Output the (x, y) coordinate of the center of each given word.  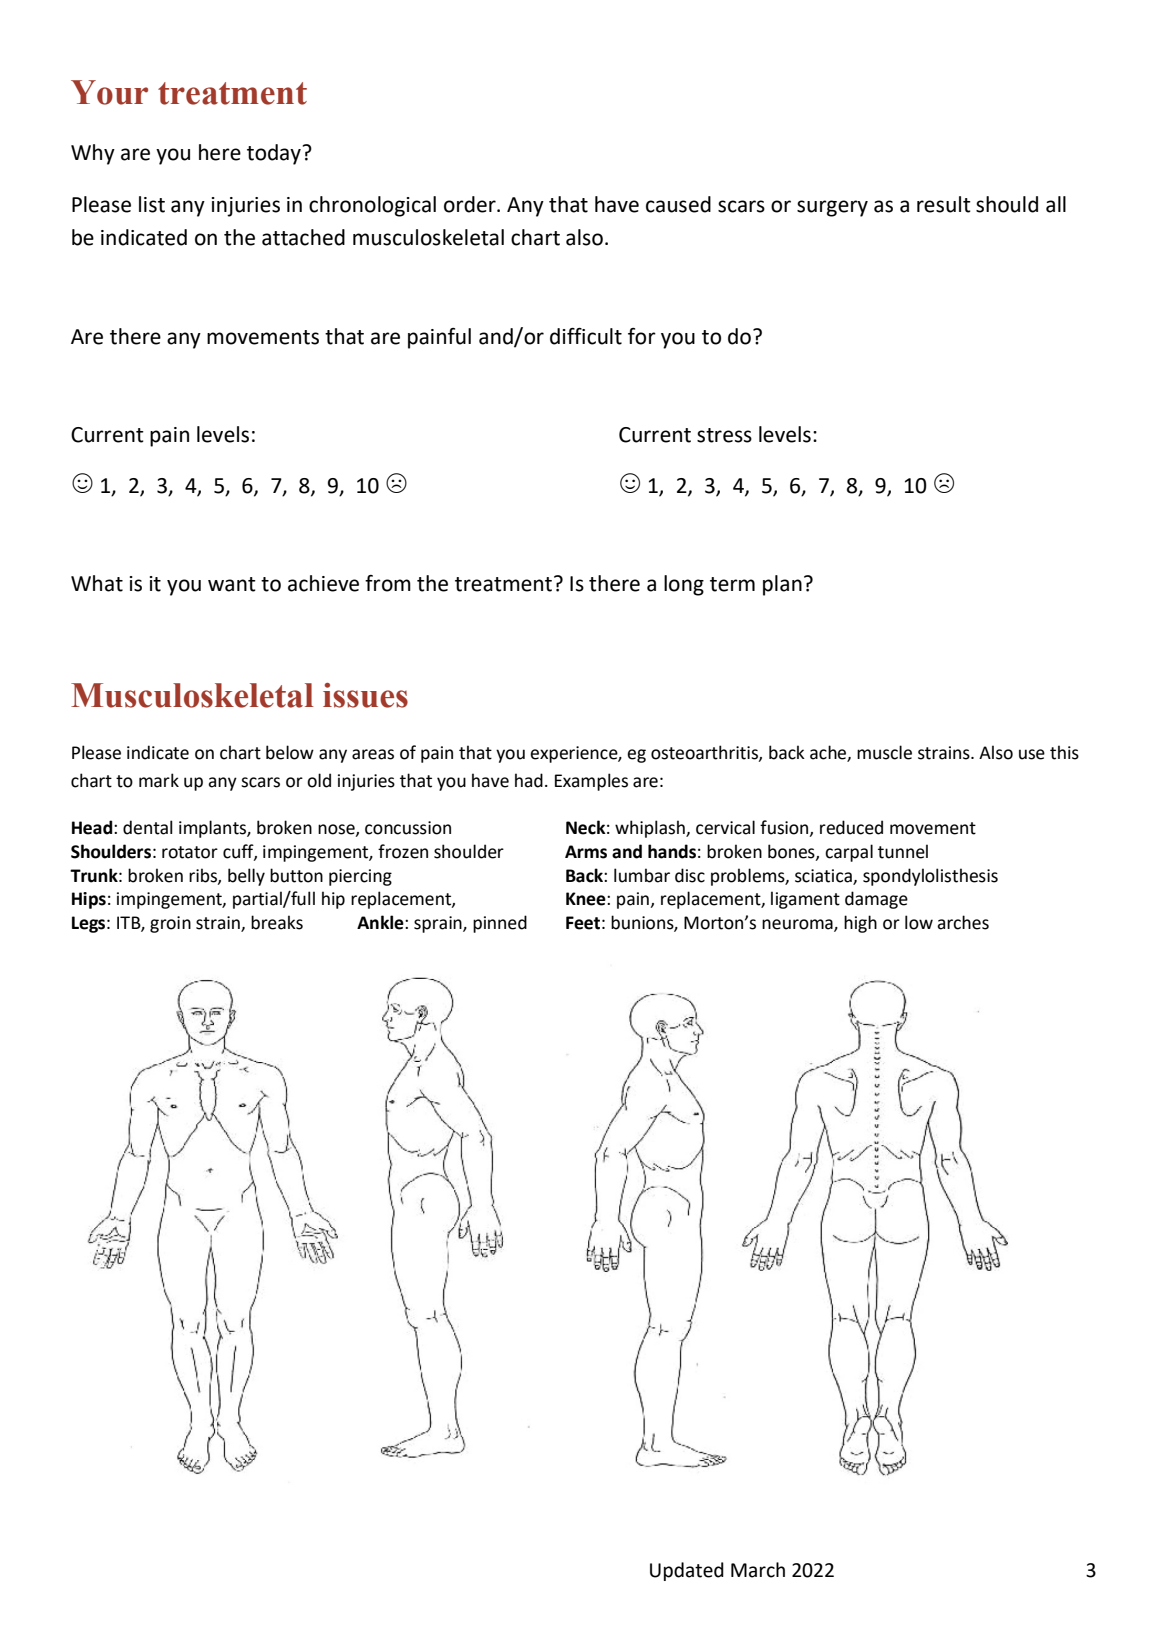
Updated (687, 1571)
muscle (884, 752)
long (684, 585)
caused (678, 204)
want (232, 584)
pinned (500, 924)
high (860, 924)
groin (170, 924)
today (274, 154)
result (944, 204)
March (758, 1570)
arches (963, 922)
